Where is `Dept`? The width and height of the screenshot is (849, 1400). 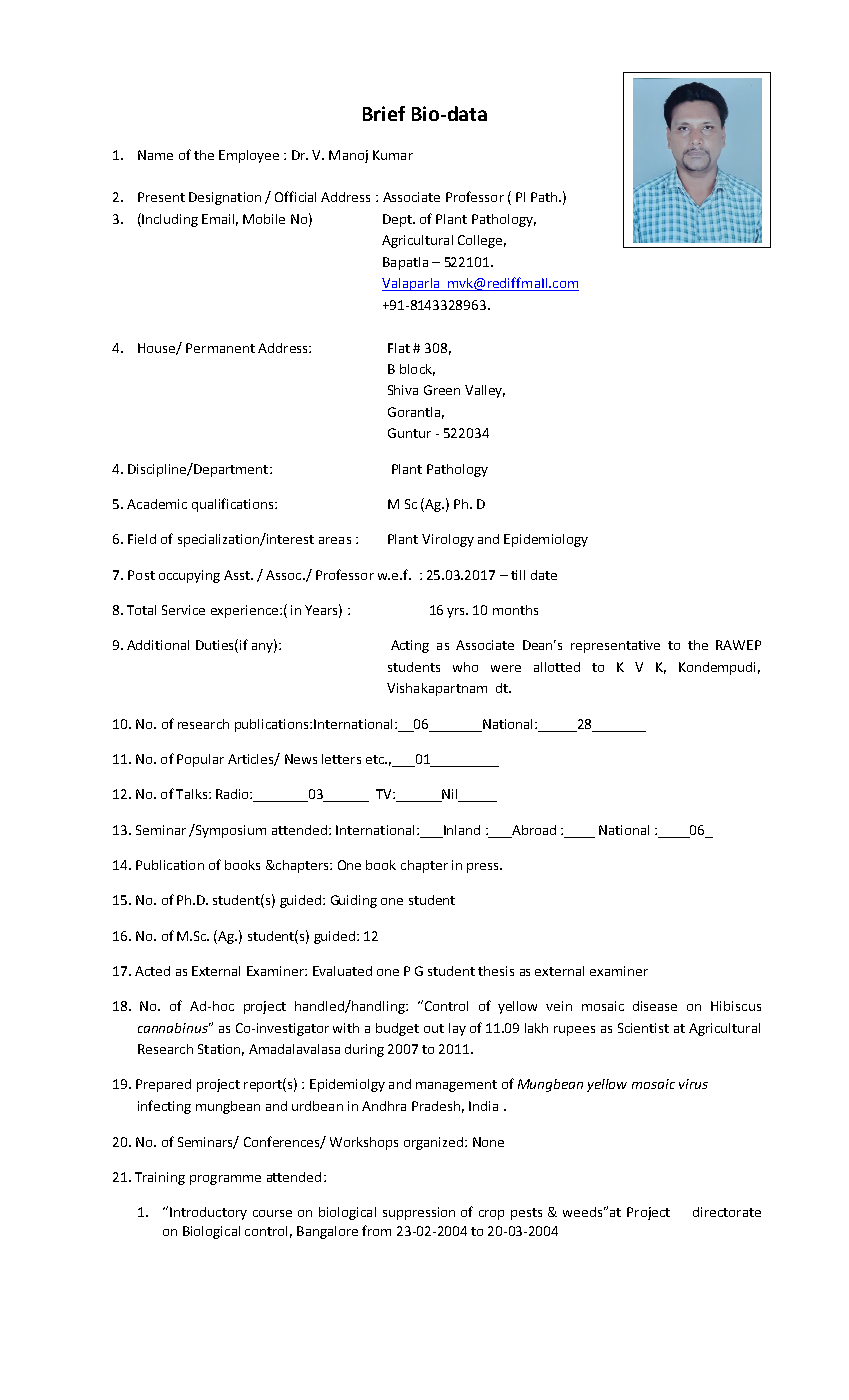
Dept is located at coordinates (398, 220).
